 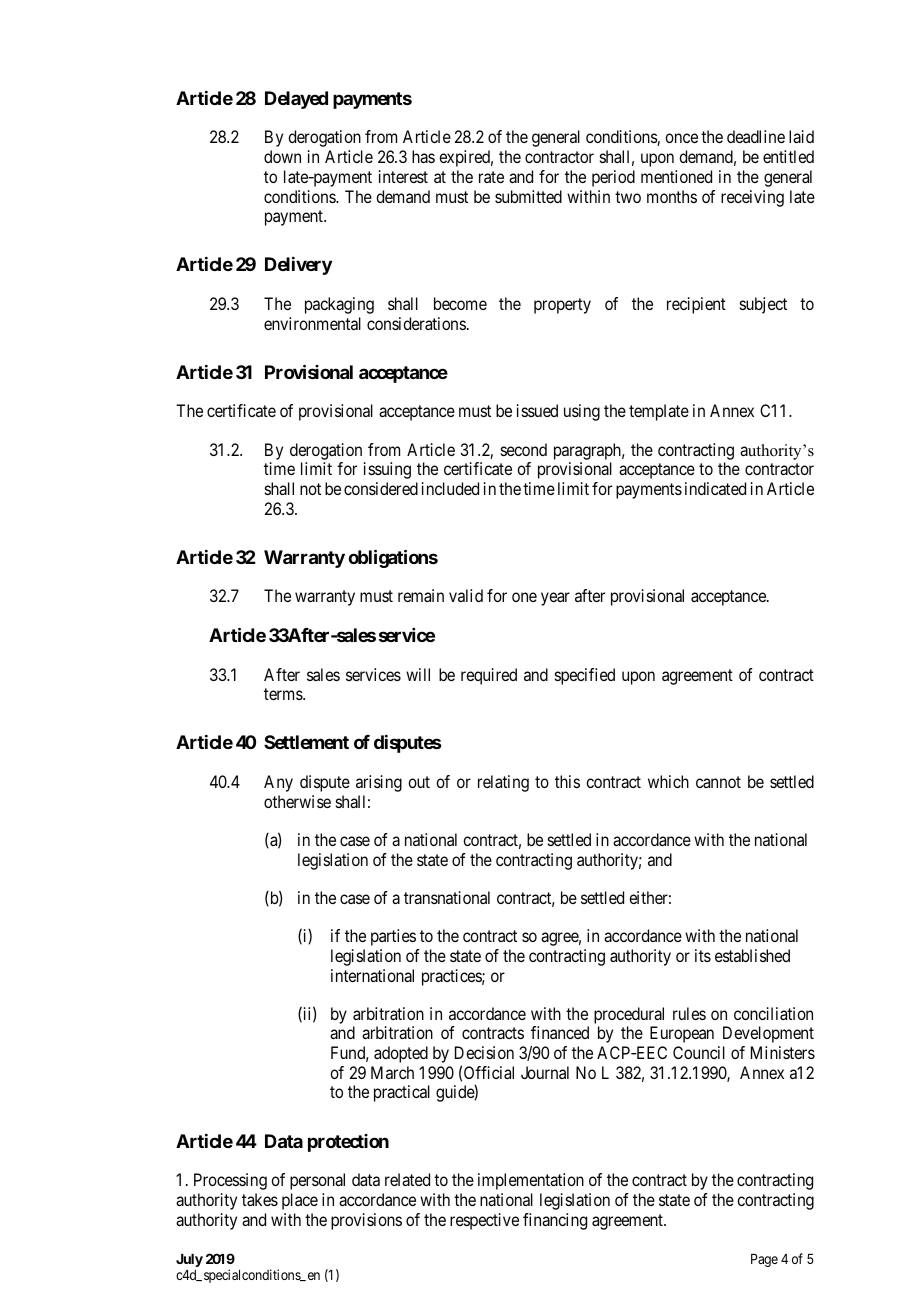 What do you see at coordinates (282, 156) in the page?
I see `down` at bounding box center [282, 156].
